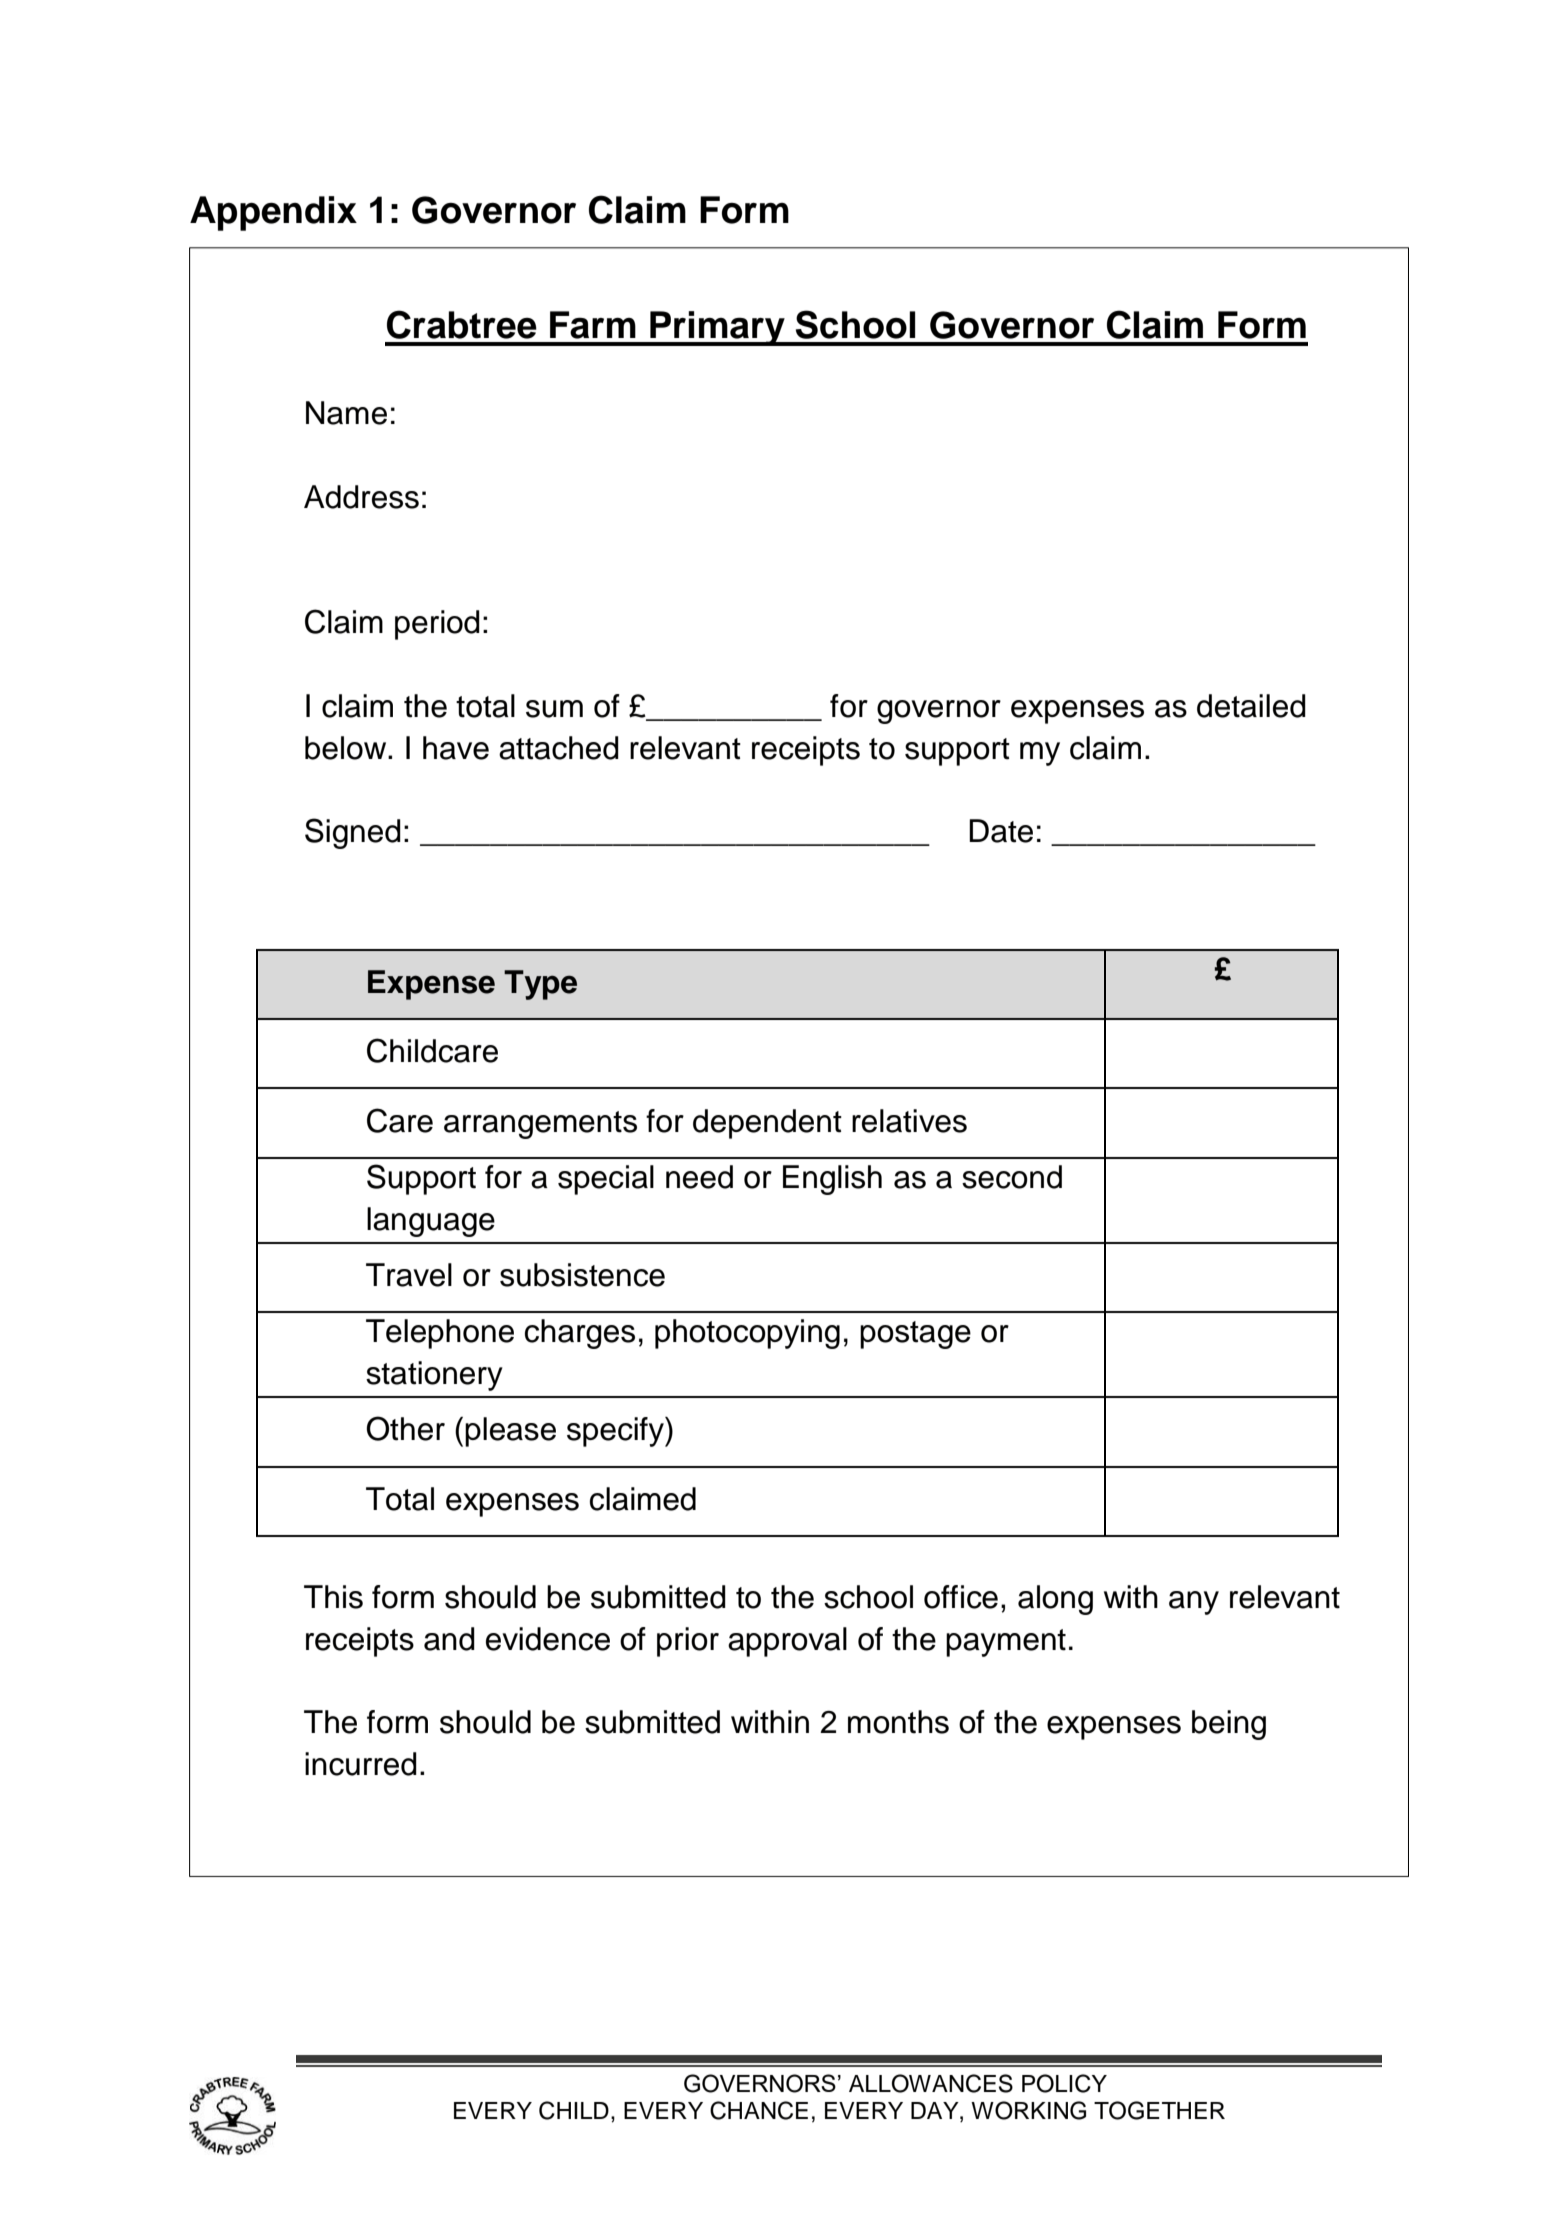 The width and height of the screenshot is (1568, 2217). I want to click on Primary, so click(717, 328).
